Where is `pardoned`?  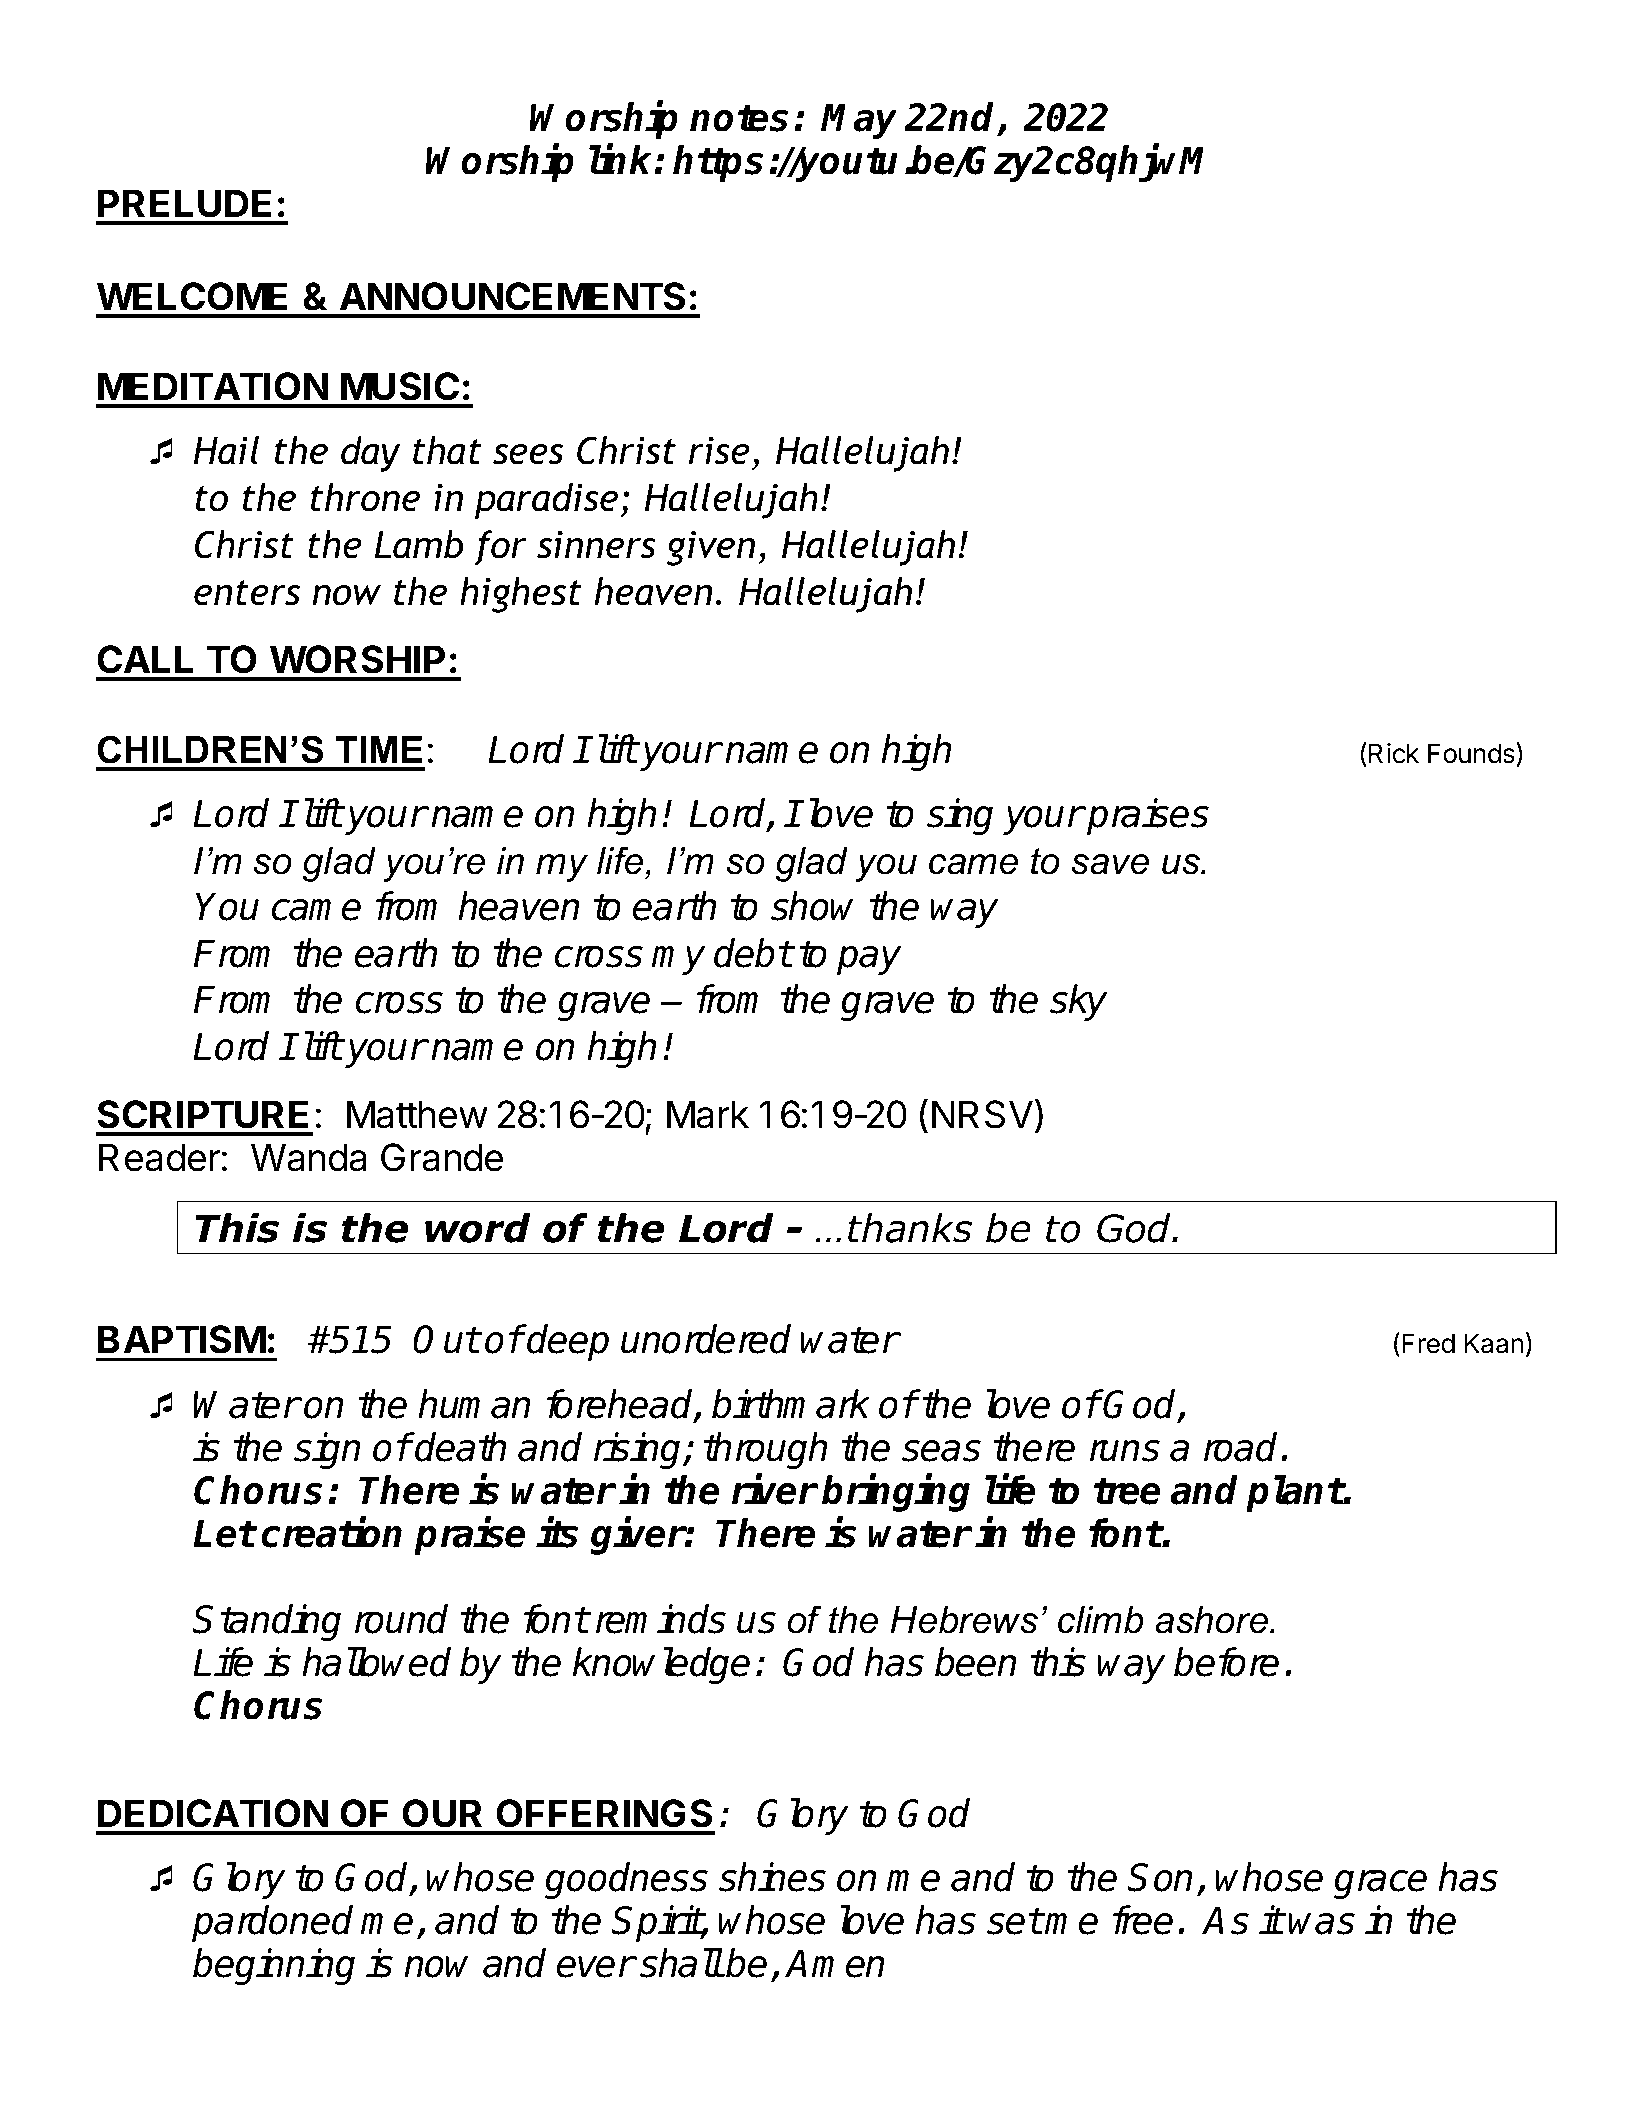 pardoned is located at coordinates (272, 1924).
